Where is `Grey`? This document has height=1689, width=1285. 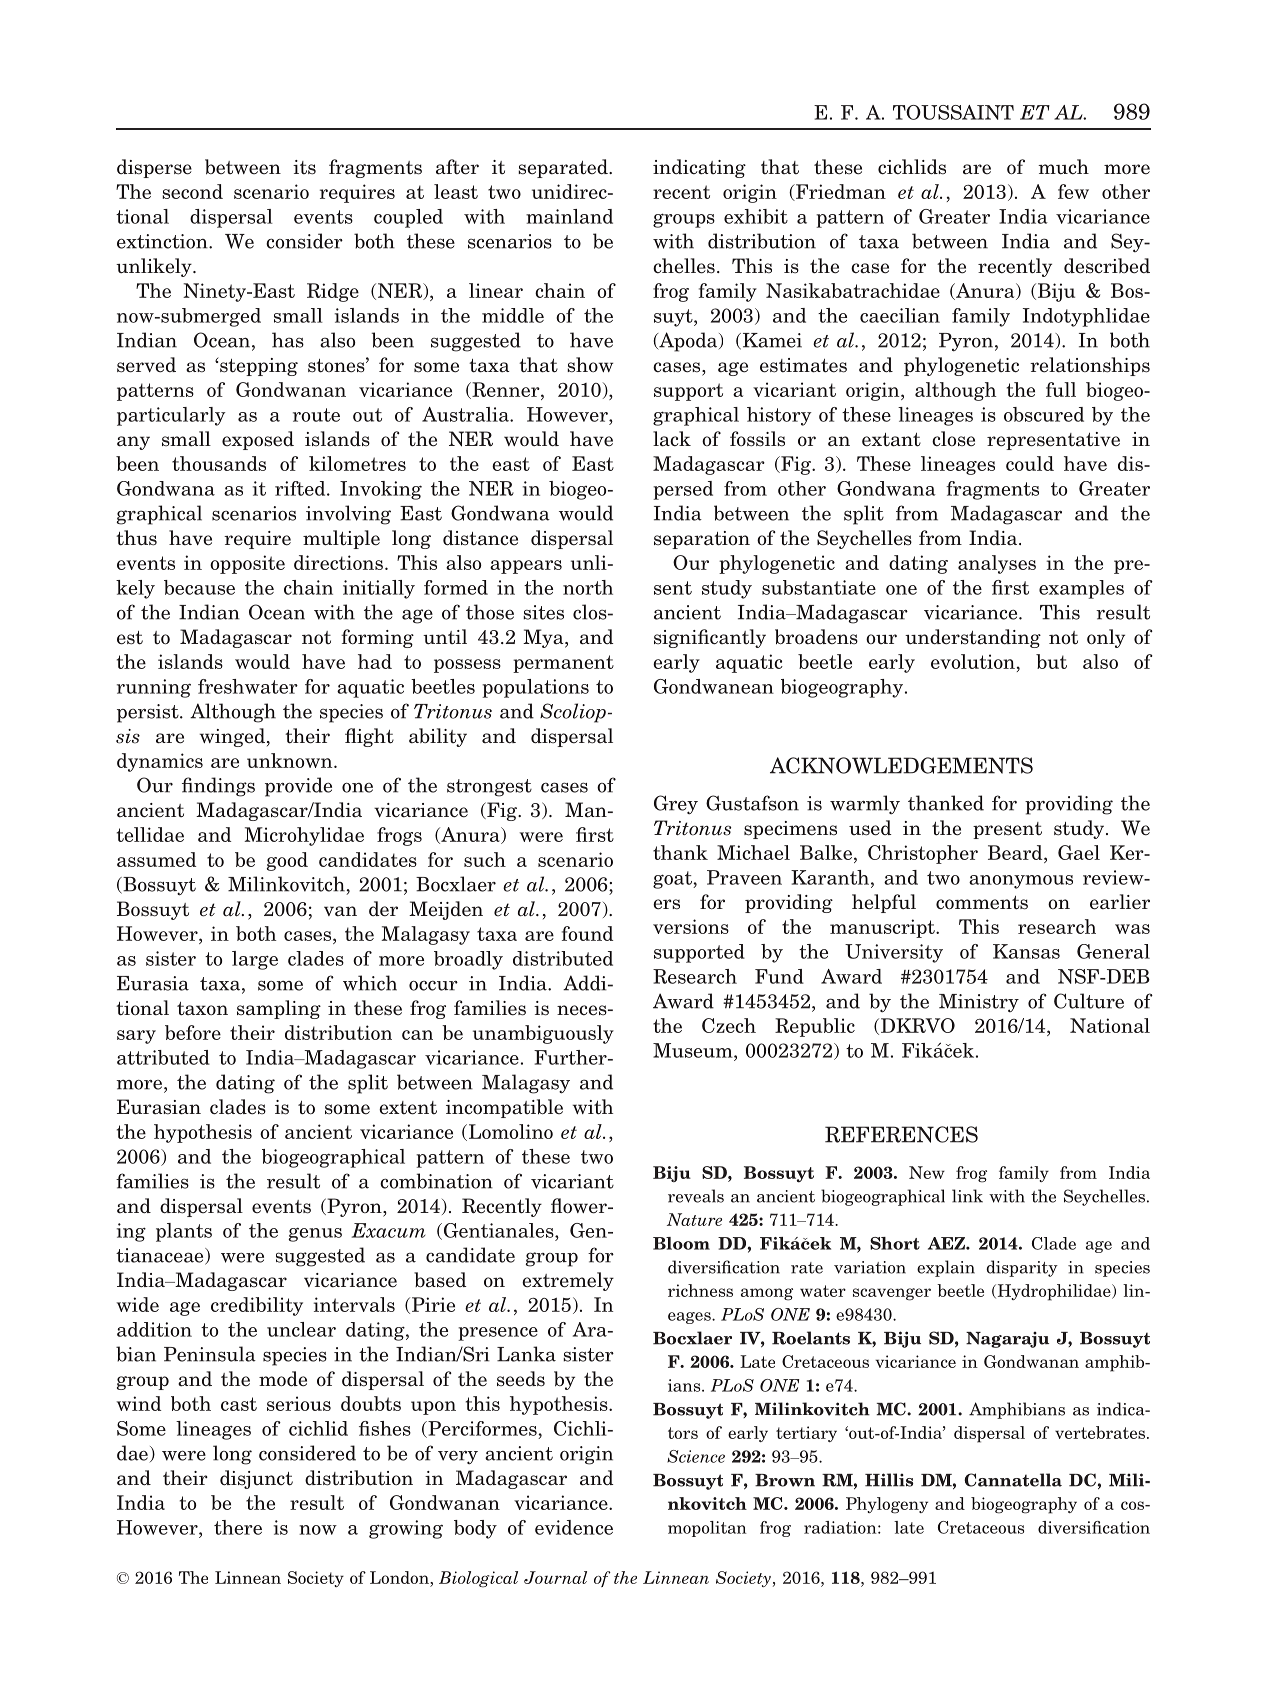
Grey is located at coordinates (676, 804).
